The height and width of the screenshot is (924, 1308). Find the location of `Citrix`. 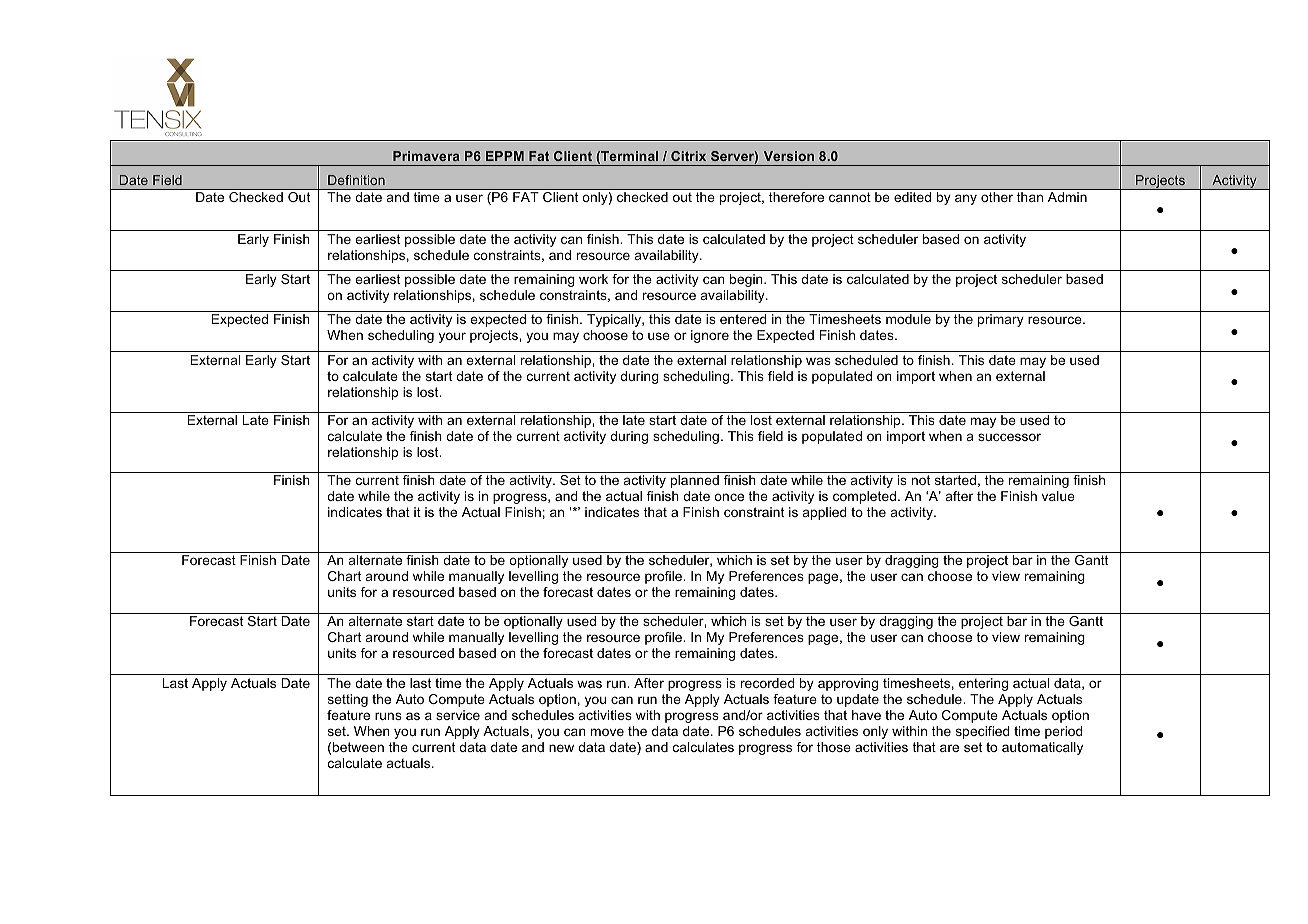

Citrix is located at coordinates (688, 156).
